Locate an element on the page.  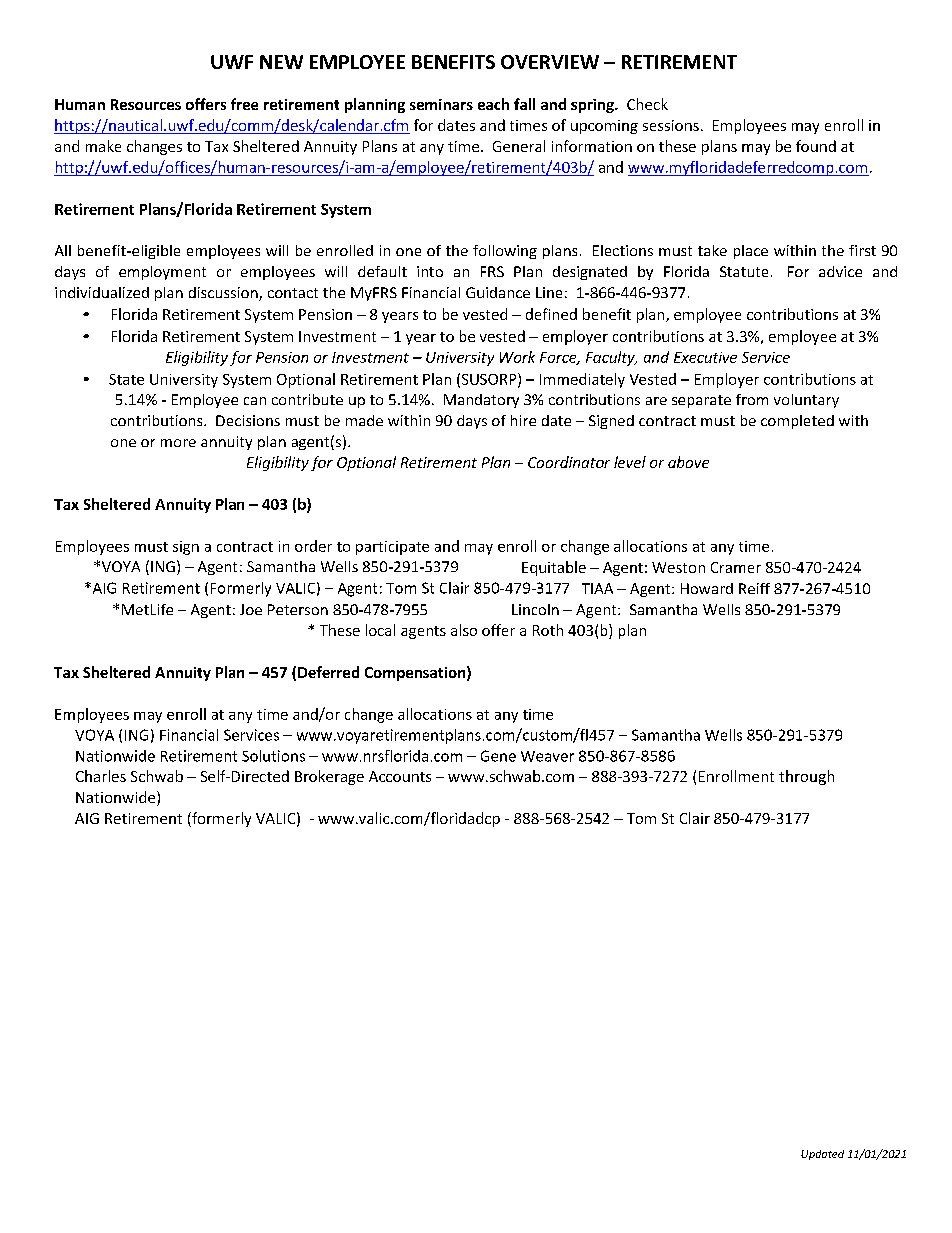
through is located at coordinates (806, 777).
